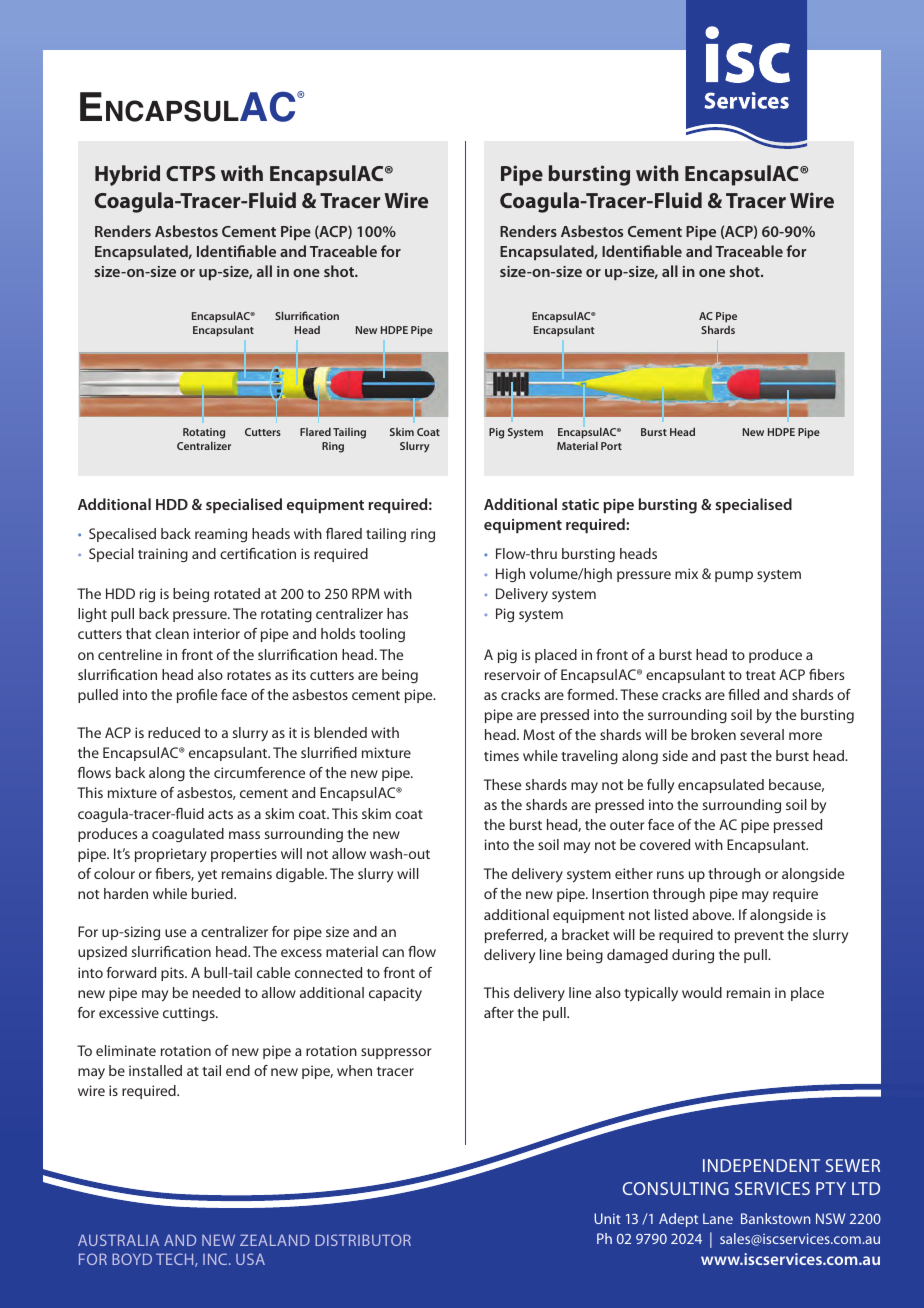 The image size is (924, 1308). I want to click on above, so click(713, 914).
